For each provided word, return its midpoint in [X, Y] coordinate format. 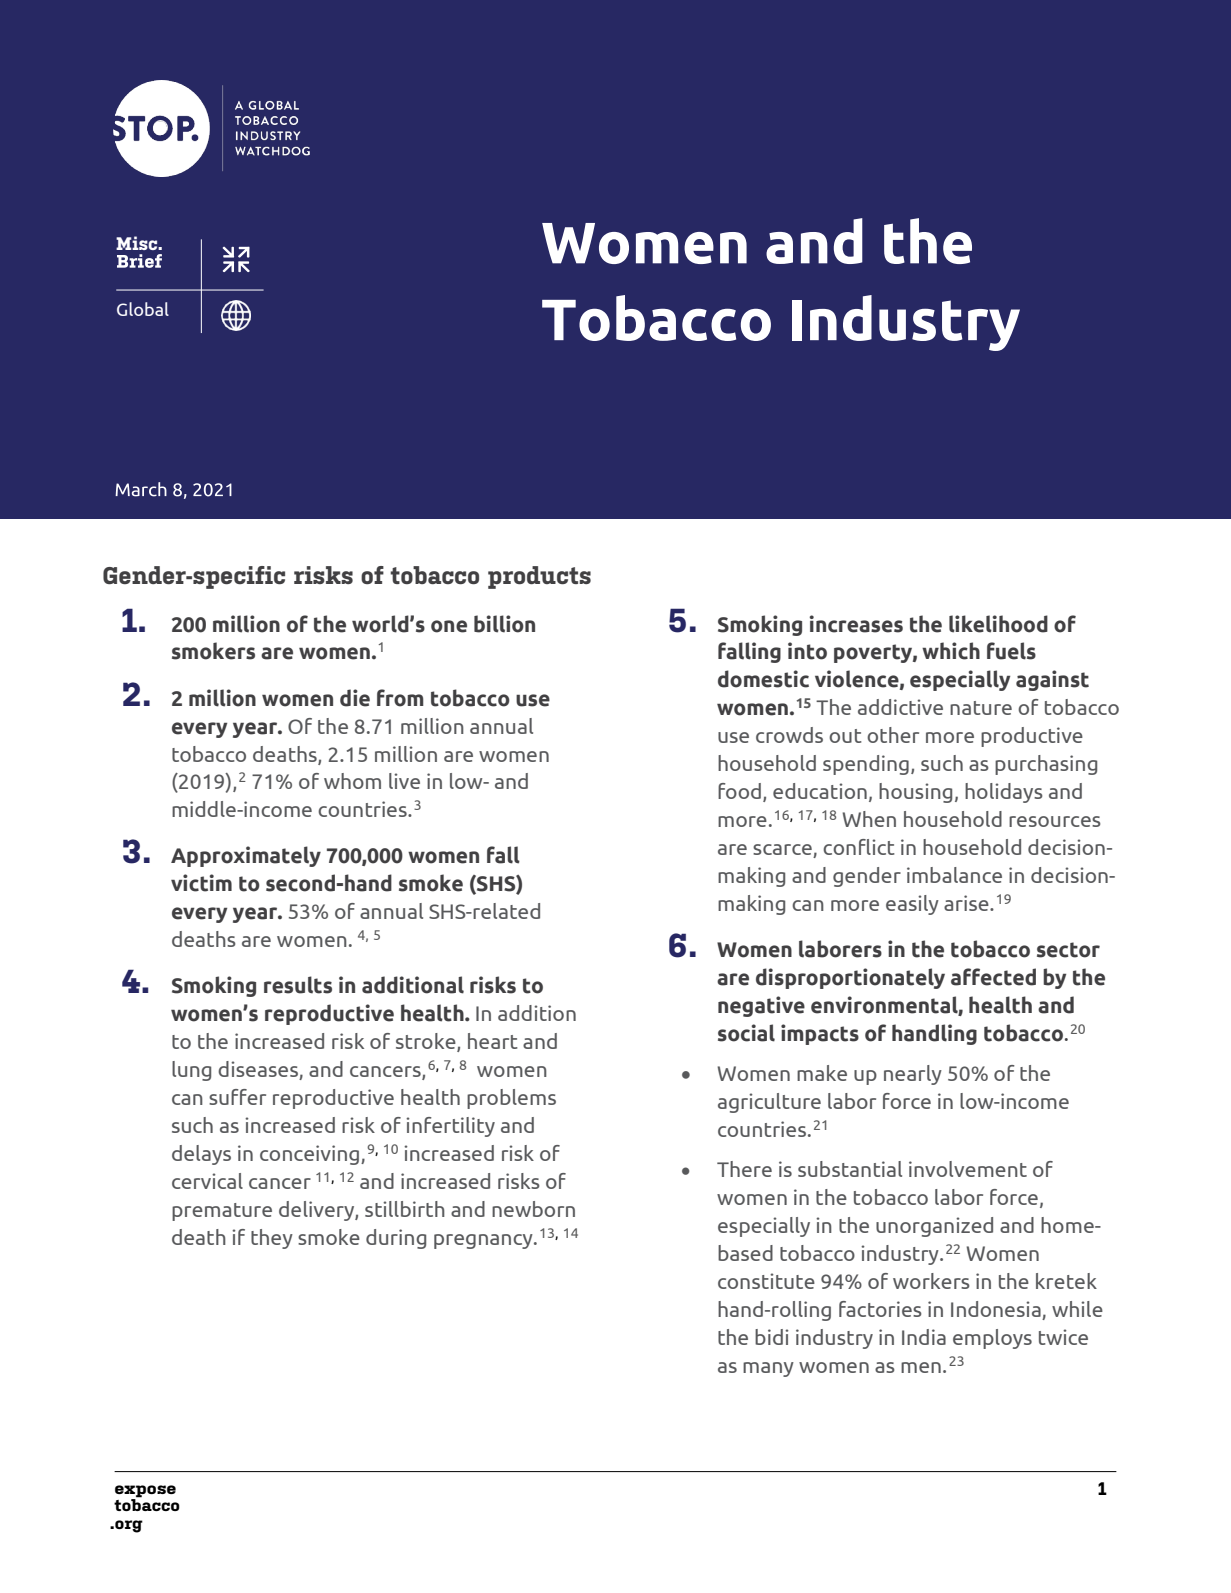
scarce [782, 849]
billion [504, 624]
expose [145, 1492]
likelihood [998, 624]
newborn [533, 1209]
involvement [968, 1169]
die [355, 698]
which [951, 651]
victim [201, 883]
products [539, 577]
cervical [207, 1181]
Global [143, 309]
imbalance [954, 875]
